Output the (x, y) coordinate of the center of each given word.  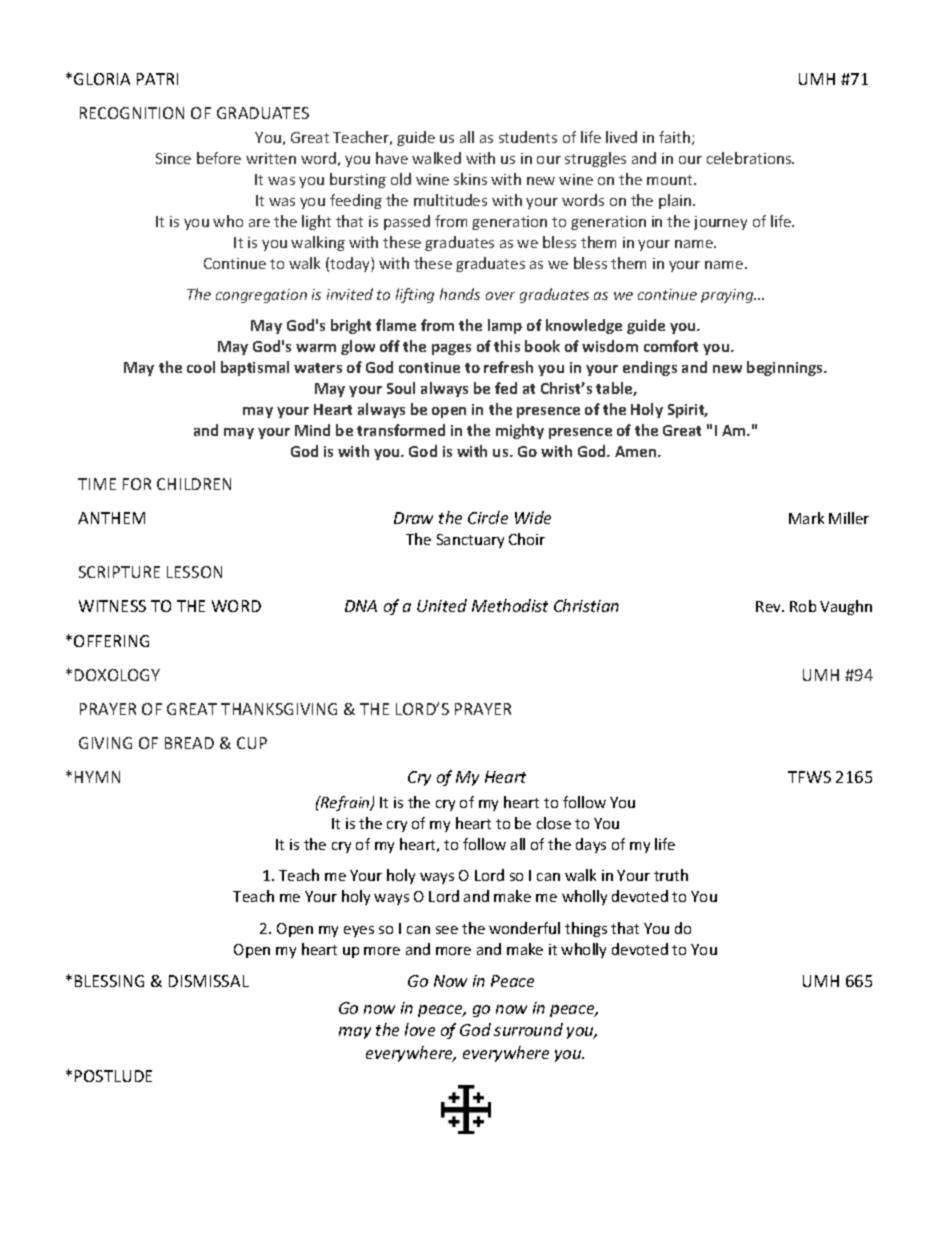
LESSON (194, 572)
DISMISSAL (209, 981)
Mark (806, 518)
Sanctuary (470, 541)
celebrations (750, 158)
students (528, 137)
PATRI (157, 79)
